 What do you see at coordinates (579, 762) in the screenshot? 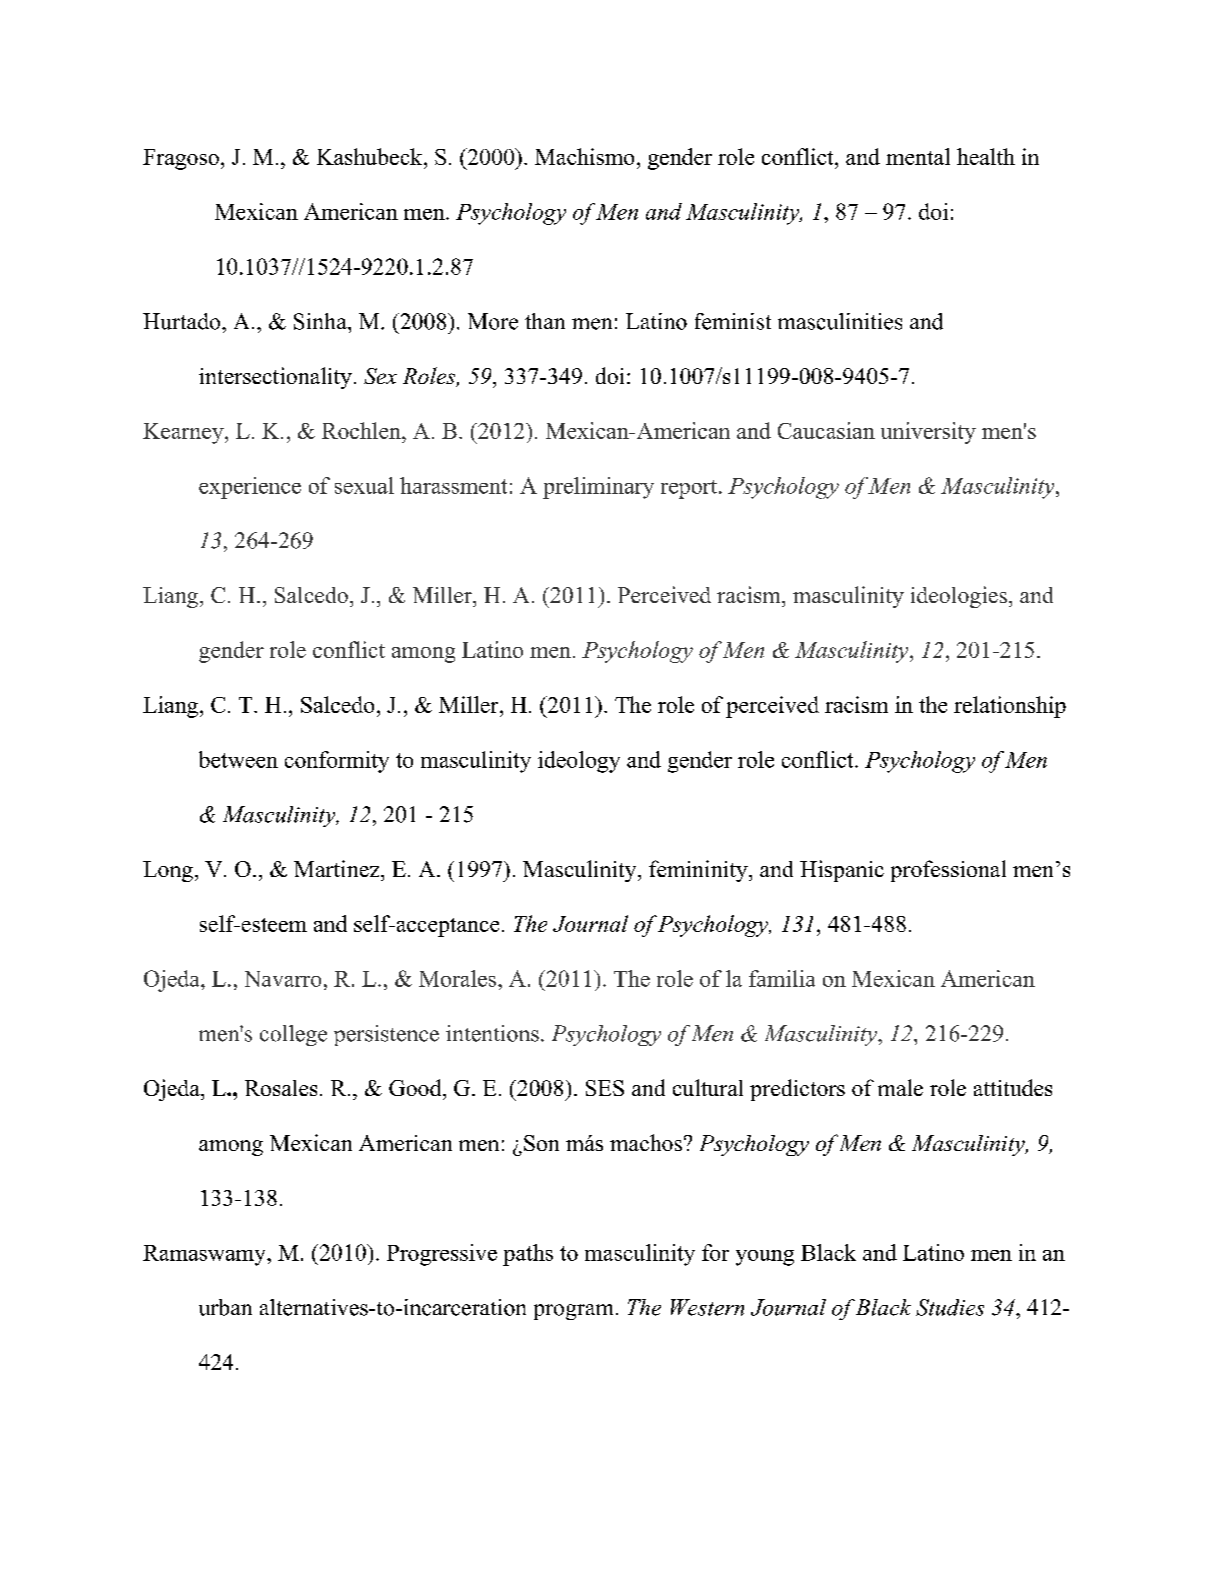
I see `ideology` at bounding box center [579, 762].
